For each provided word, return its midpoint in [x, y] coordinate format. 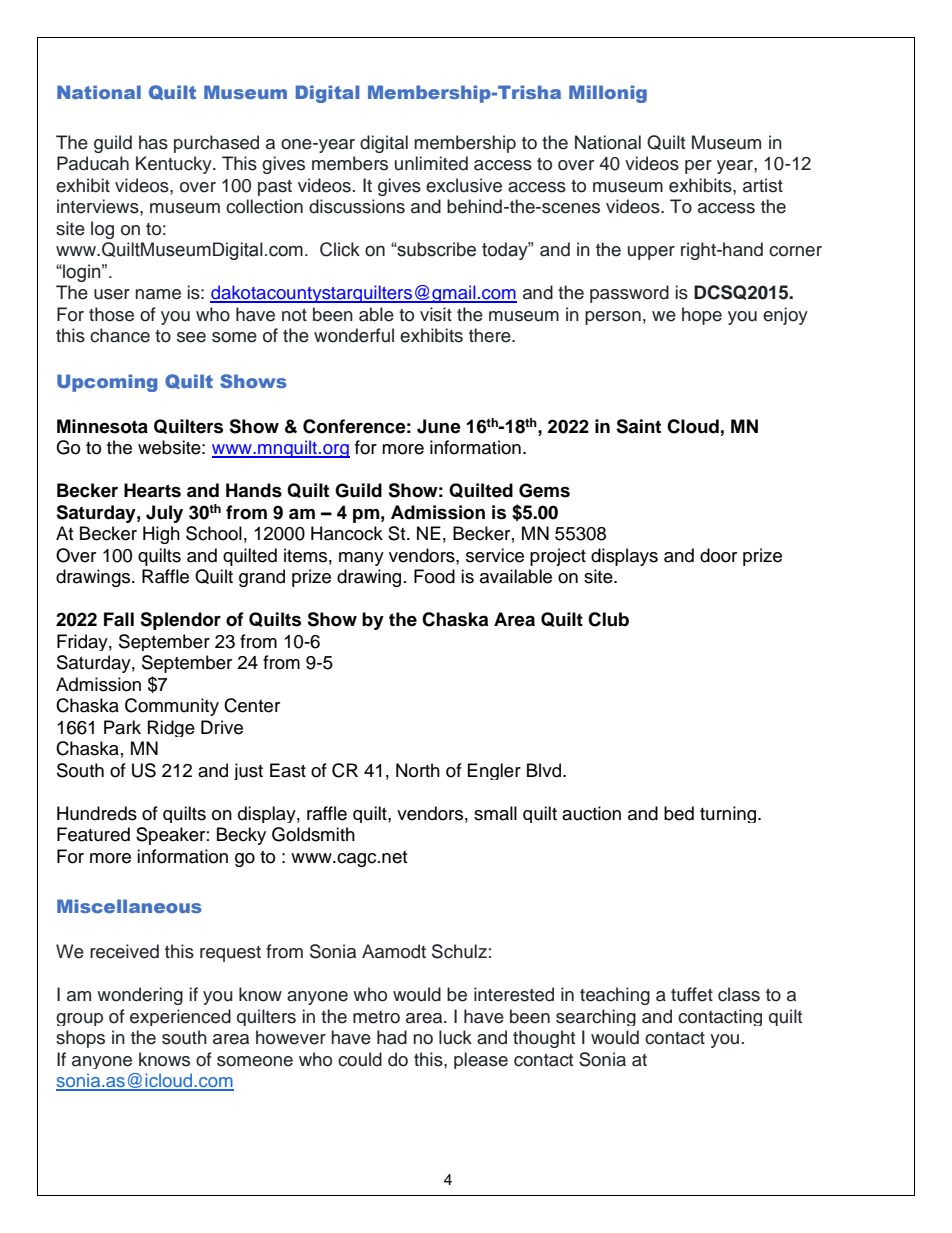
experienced [180, 1017]
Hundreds [97, 813]
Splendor [180, 621]
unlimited [431, 163]
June [439, 426]
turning [729, 814]
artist [763, 185]
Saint [638, 426]
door [718, 555]
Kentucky [175, 165]
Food [434, 576]
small [495, 813]
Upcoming [107, 383]
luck [455, 1037]
